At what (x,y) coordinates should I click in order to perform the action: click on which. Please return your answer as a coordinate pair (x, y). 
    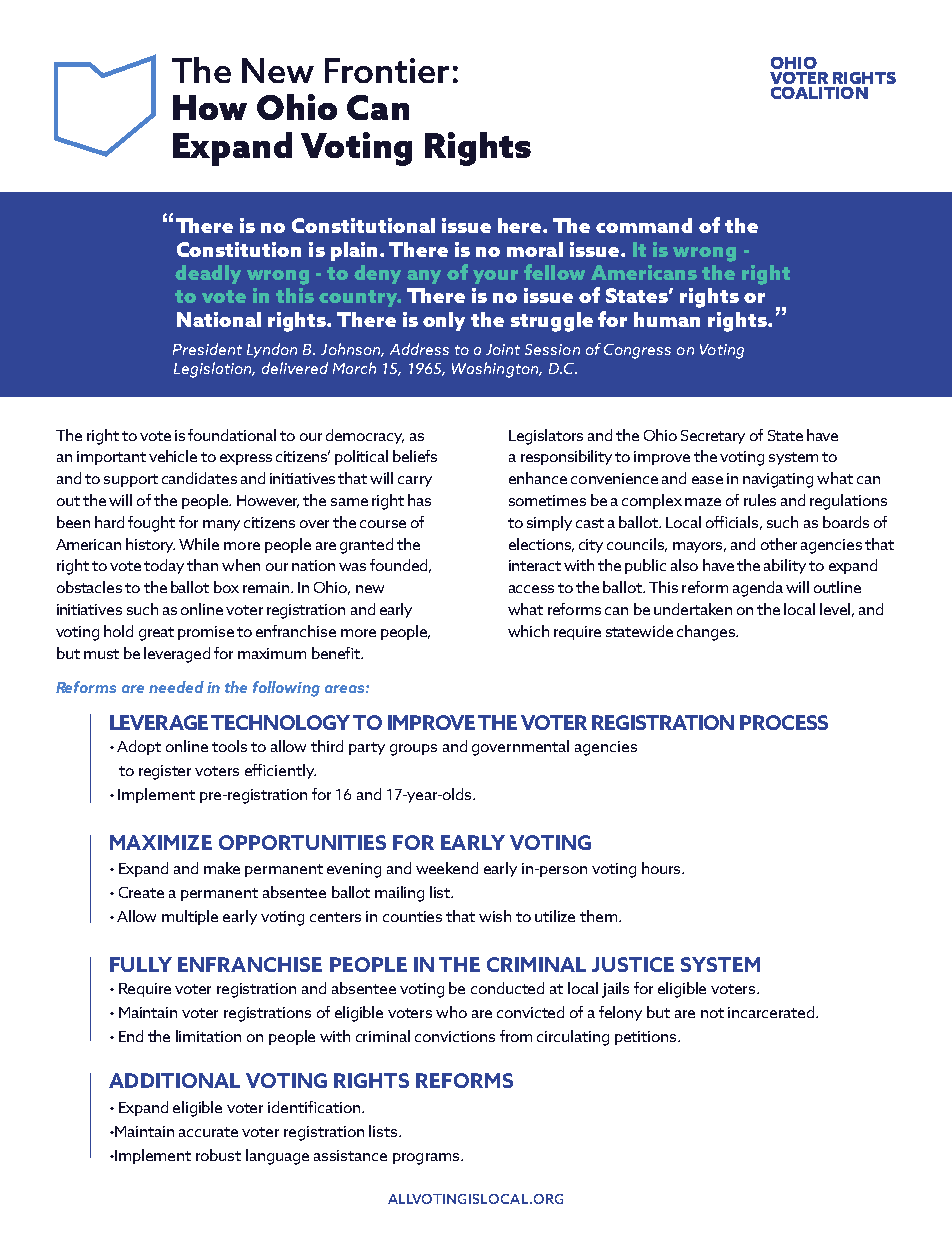
    Looking at the image, I should click on (528, 631).
